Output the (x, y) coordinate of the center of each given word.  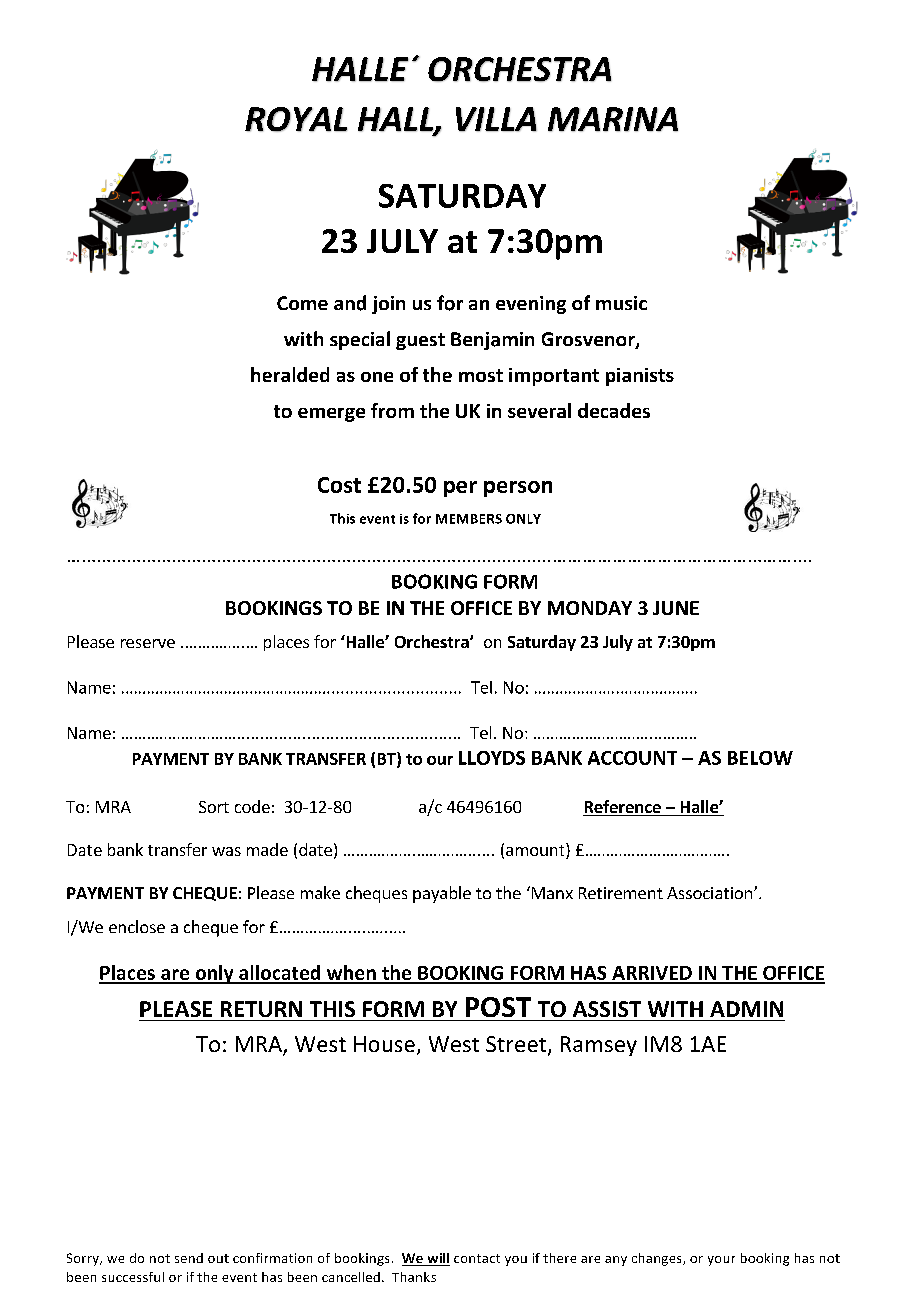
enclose (137, 926)
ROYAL (296, 119)
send (189, 1258)
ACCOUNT (632, 758)
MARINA (613, 119)
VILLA (496, 119)
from (392, 410)
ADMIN (746, 1009)
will (437, 1259)
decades (614, 410)
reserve (148, 643)
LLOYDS (492, 758)
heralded (290, 374)
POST (498, 1007)
